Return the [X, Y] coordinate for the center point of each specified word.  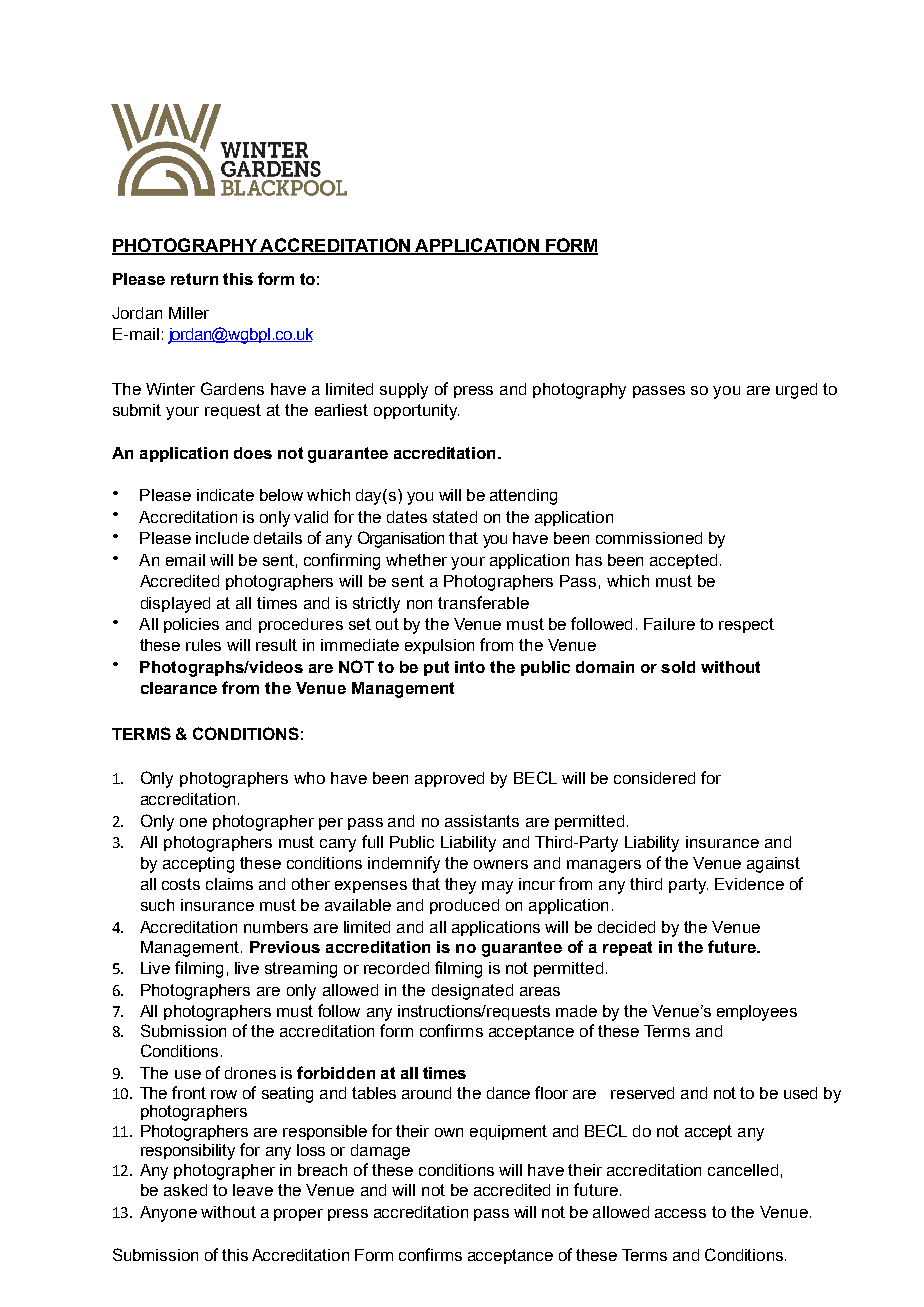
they [460, 886]
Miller [189, 313]
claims [229, 884]
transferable [483, 602]
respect [746, 625]
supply [404, 391]
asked [185, 1190]
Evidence [749, 884]
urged [796, 391]
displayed [175, 605]
